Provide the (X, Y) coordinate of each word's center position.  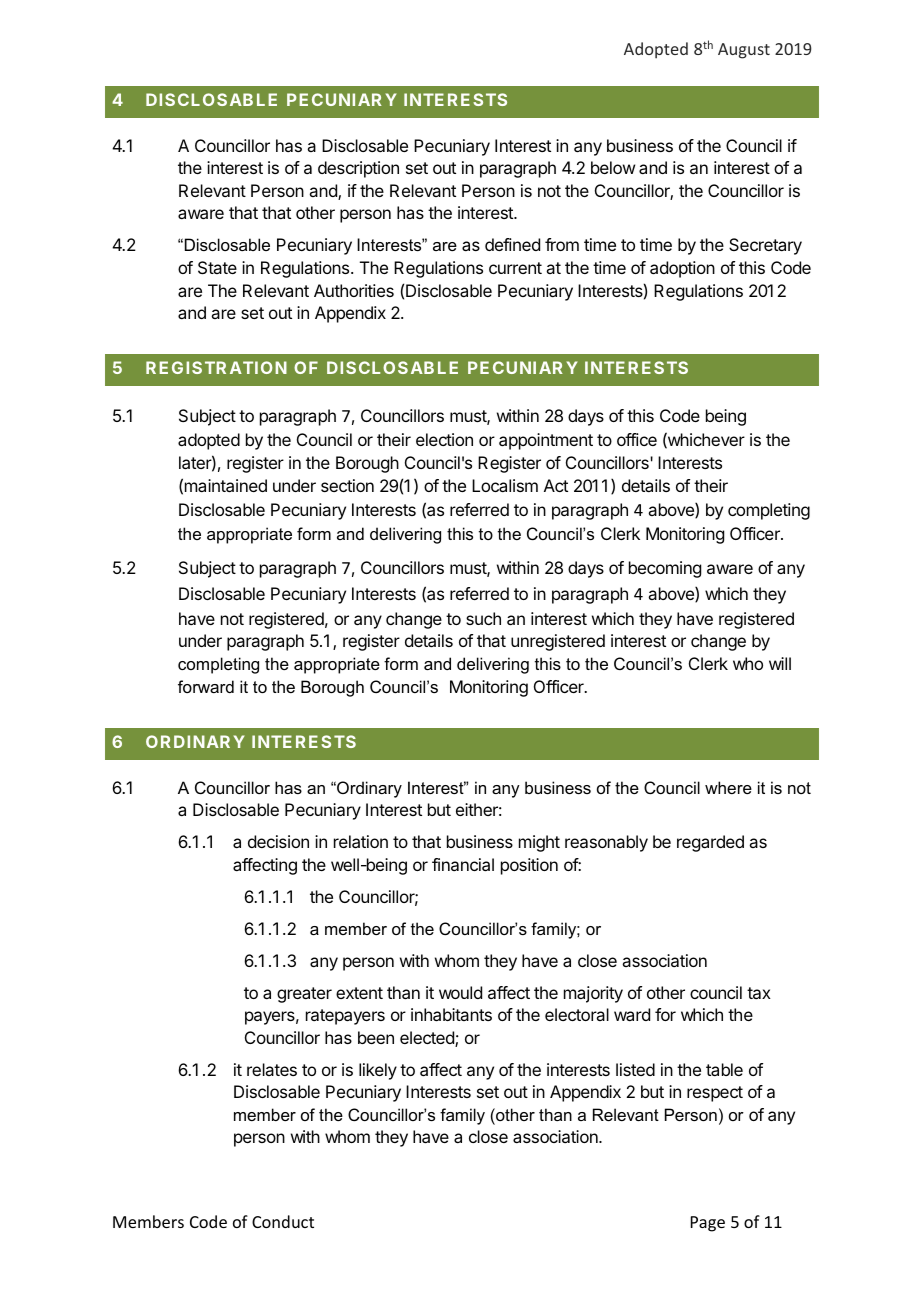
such (483, 618)
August (744, 51)
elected (428, 1039)
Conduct (283, 1221)
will (780, 663)
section (347, 485)
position (529, 866)
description (358, 169)
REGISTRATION (216, 367)
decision (278, 841)
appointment (546, 441)
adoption (682, 269)
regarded (710, 843)
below (613, 167)
